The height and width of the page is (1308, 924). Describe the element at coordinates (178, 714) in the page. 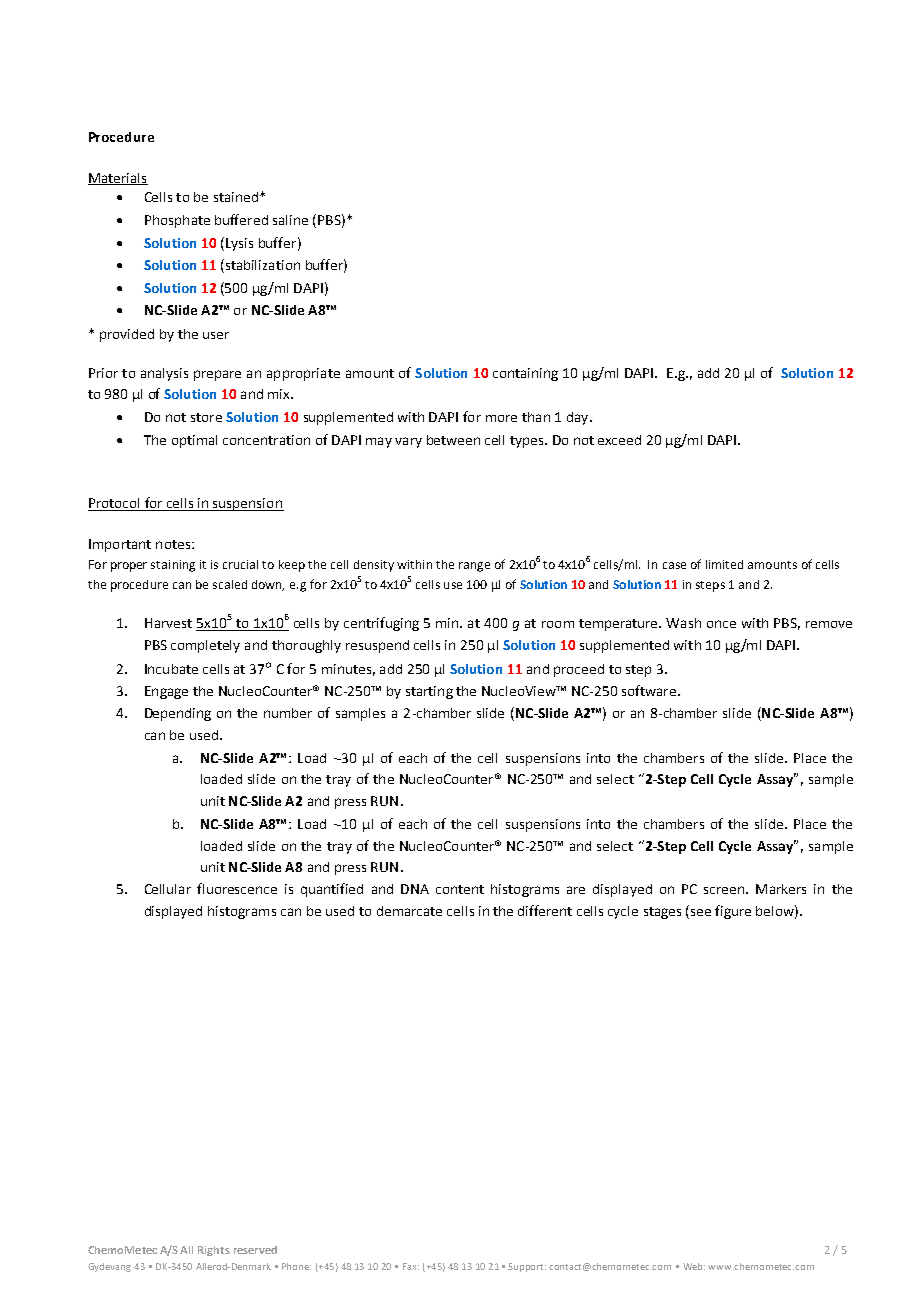

I see `Depending` at that location.
